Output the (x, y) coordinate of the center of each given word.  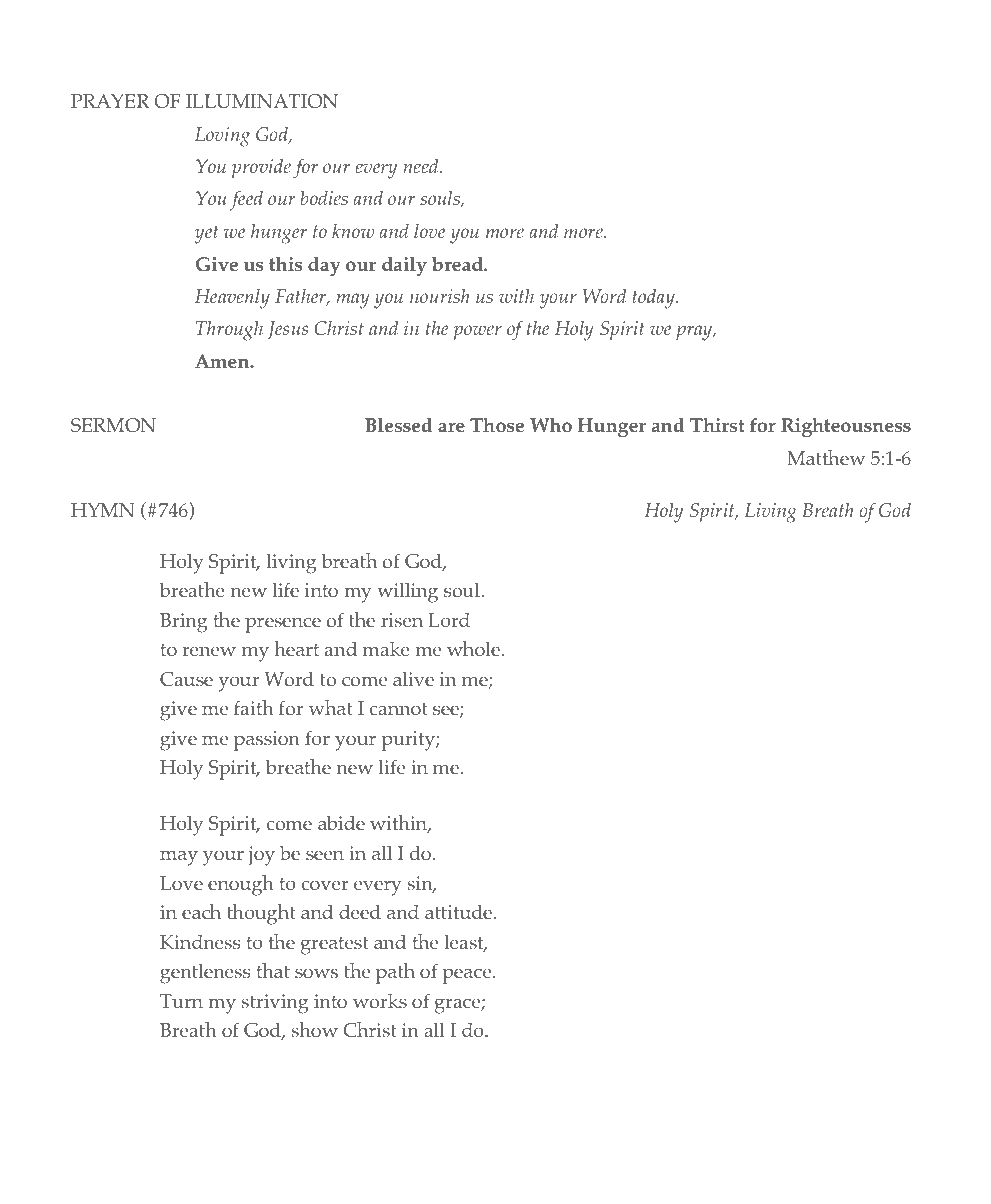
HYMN (103, 510)
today (655, 299)
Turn (181, 1001)
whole (475, 649)
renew (209, 651)
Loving (222, 137)
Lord (449, 620)
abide (341, 823)
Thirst (717, 425)
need (422, 166)
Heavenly (232, 299)
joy (261, 856)
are (451, 427)
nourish (440, 296)
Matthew (826, 457)
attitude (460, 912)
